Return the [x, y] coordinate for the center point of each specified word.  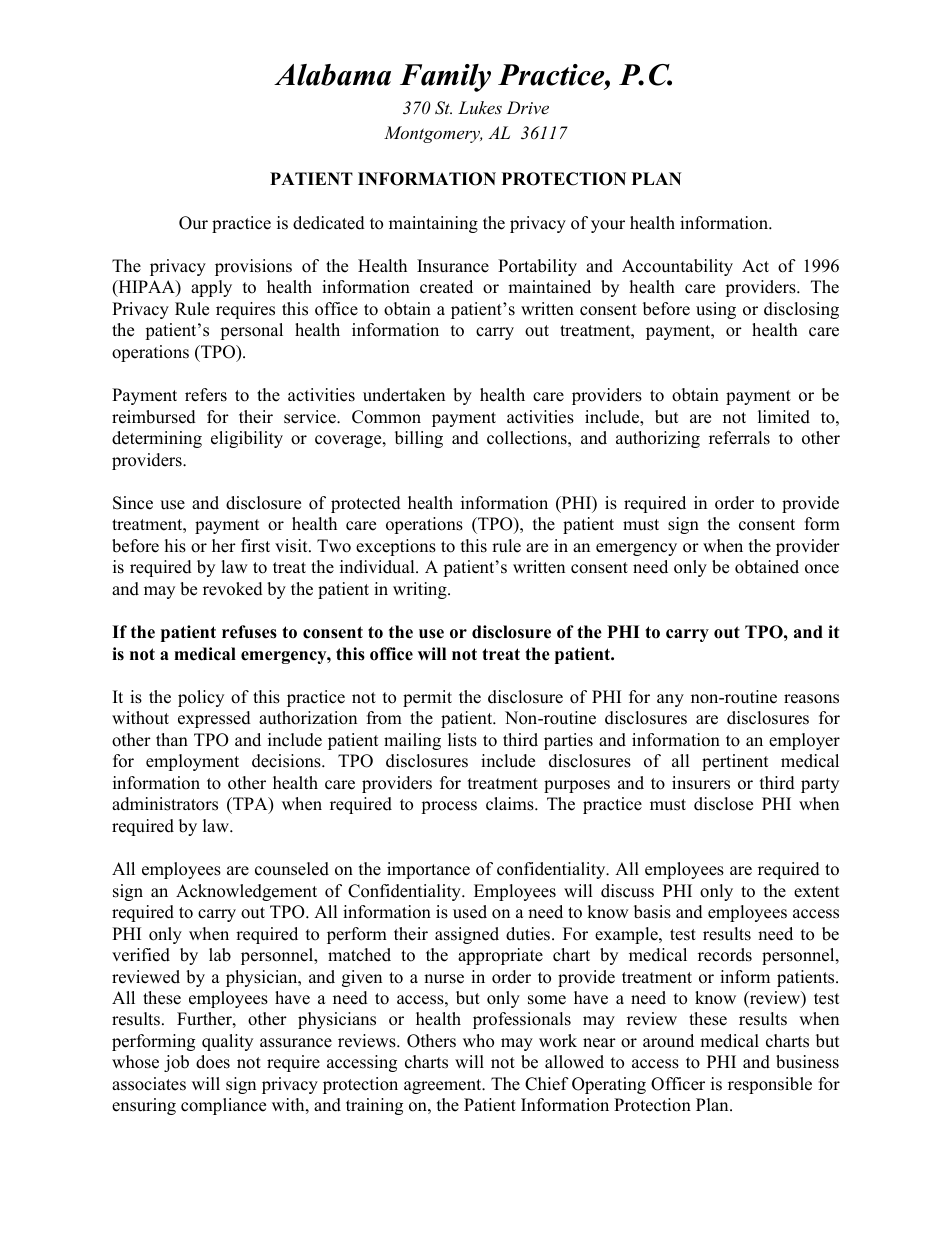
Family [445, 78]
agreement [444, 1086]
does [213, 1062]
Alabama [332, 75]
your [608, 226]
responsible [770, 1085]
